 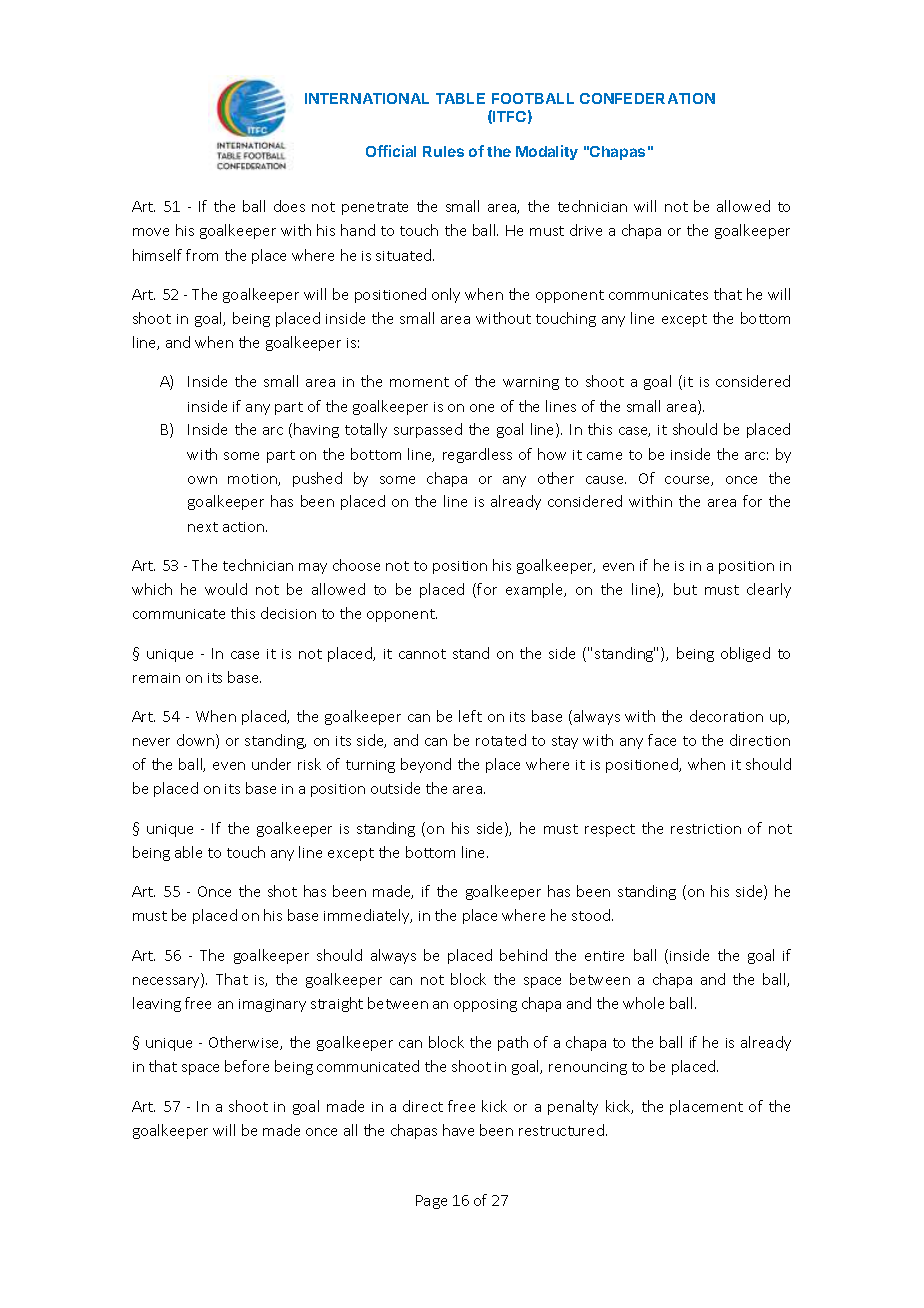 What do you see at coordinates (745, 654) in the screenshot?
I see `obliged` at bounding box center [745, 654].
